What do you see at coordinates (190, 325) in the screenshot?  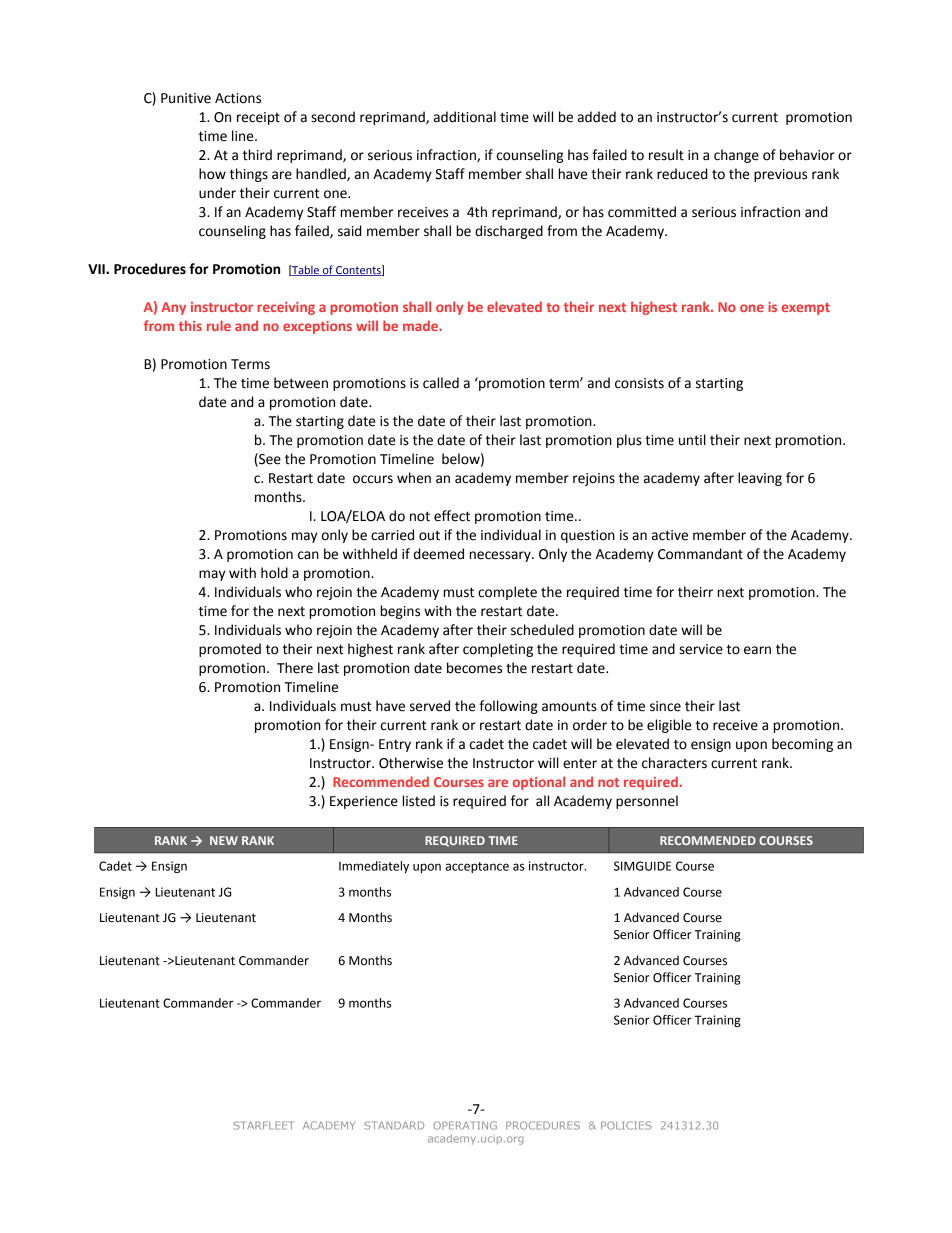 I see `this` at bounding box center [190, 325].
